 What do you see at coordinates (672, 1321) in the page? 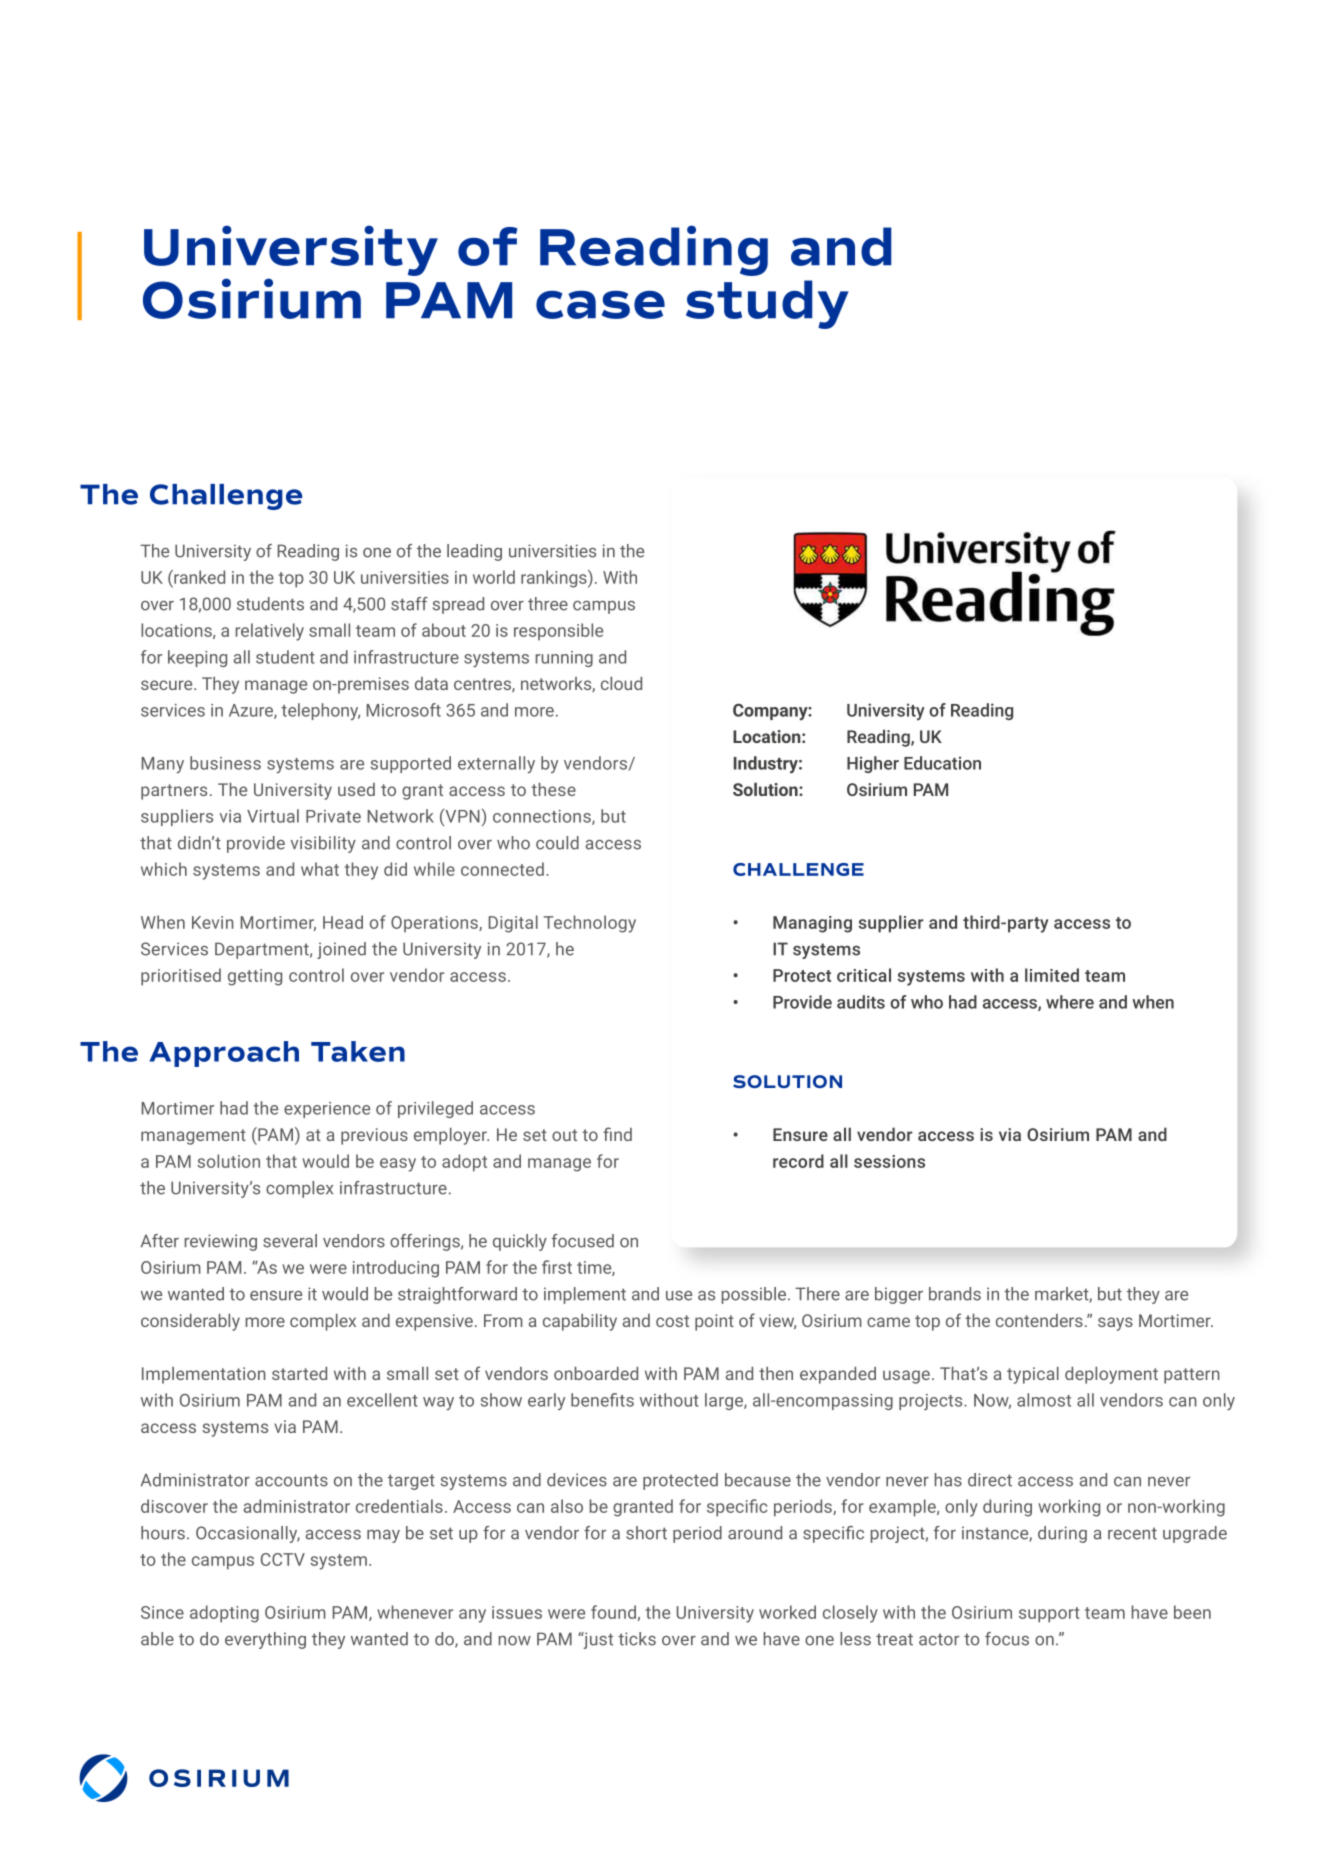
I see `cost` at bounding box center [672, 1321].
